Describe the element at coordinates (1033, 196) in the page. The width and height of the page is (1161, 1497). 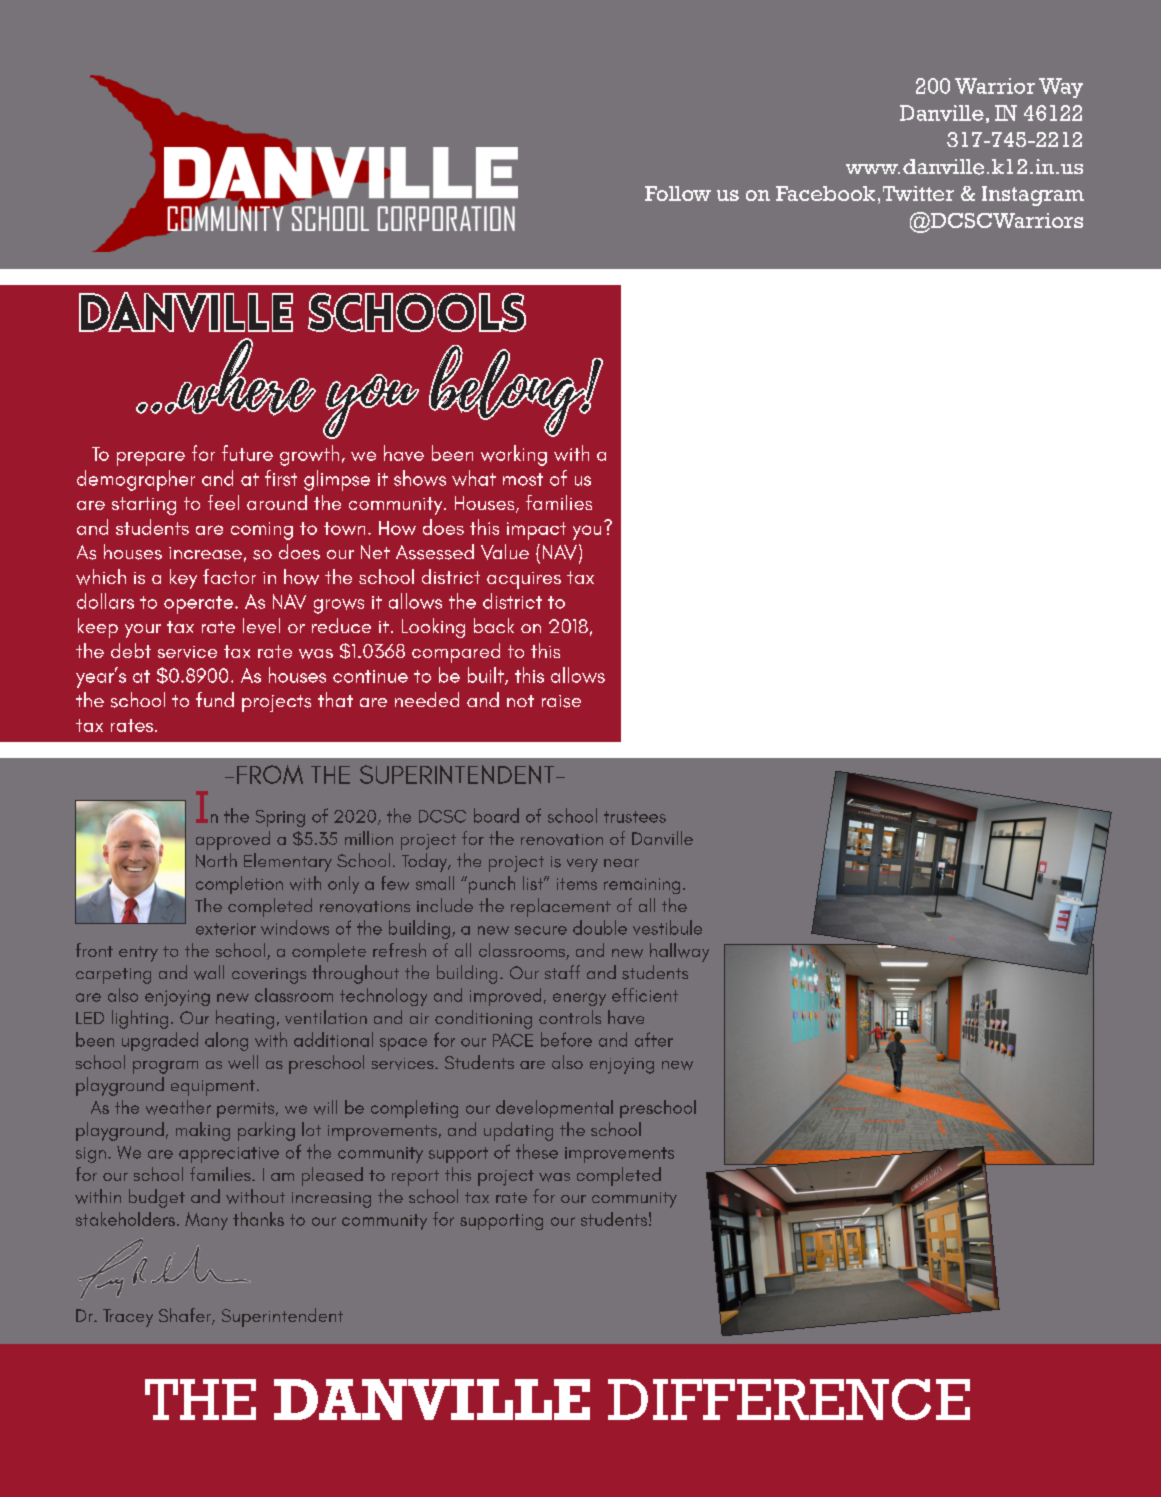
I see `Instagram` at that location.
